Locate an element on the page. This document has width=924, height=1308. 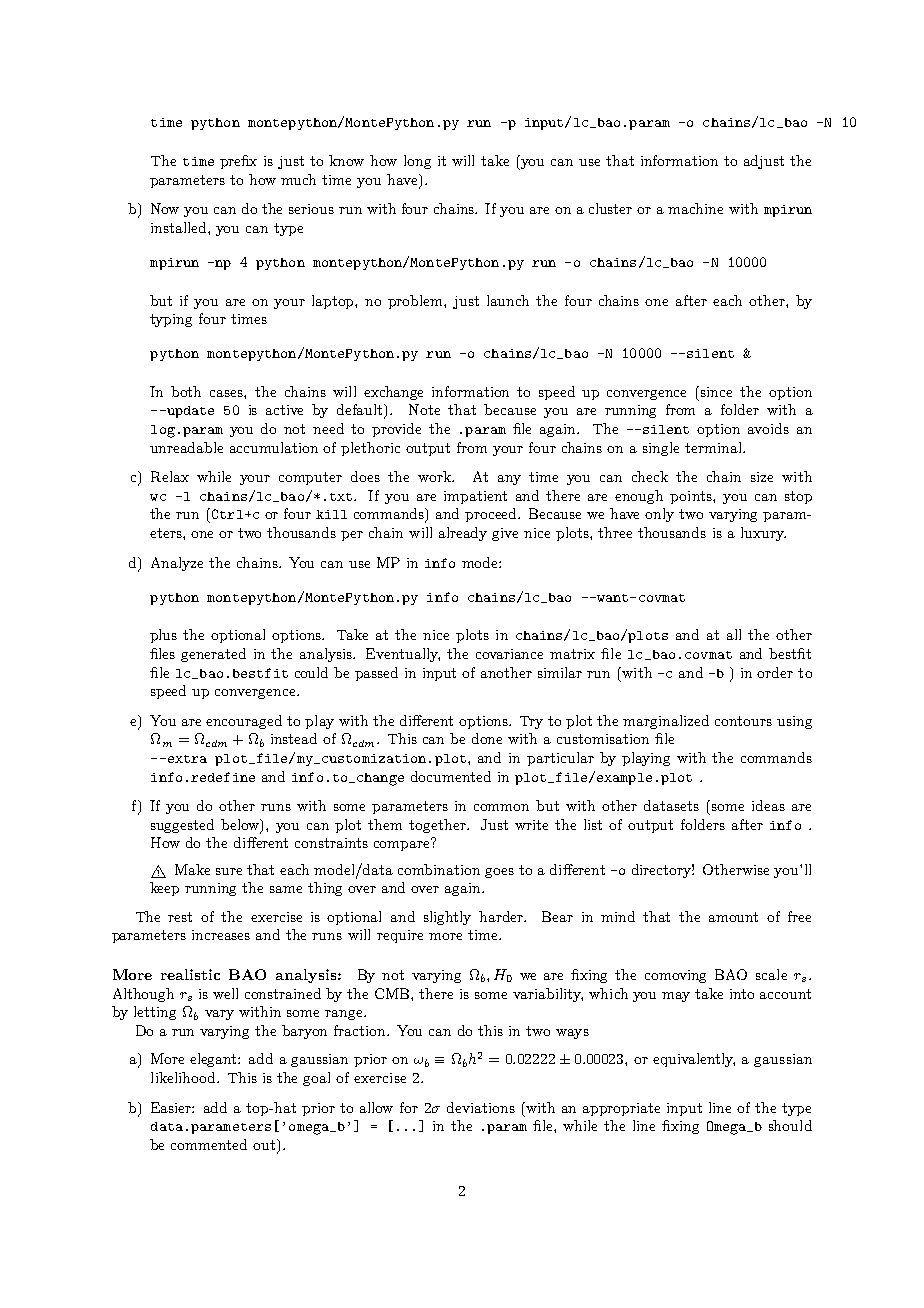
covariance is located at coordinates (509, 654).
